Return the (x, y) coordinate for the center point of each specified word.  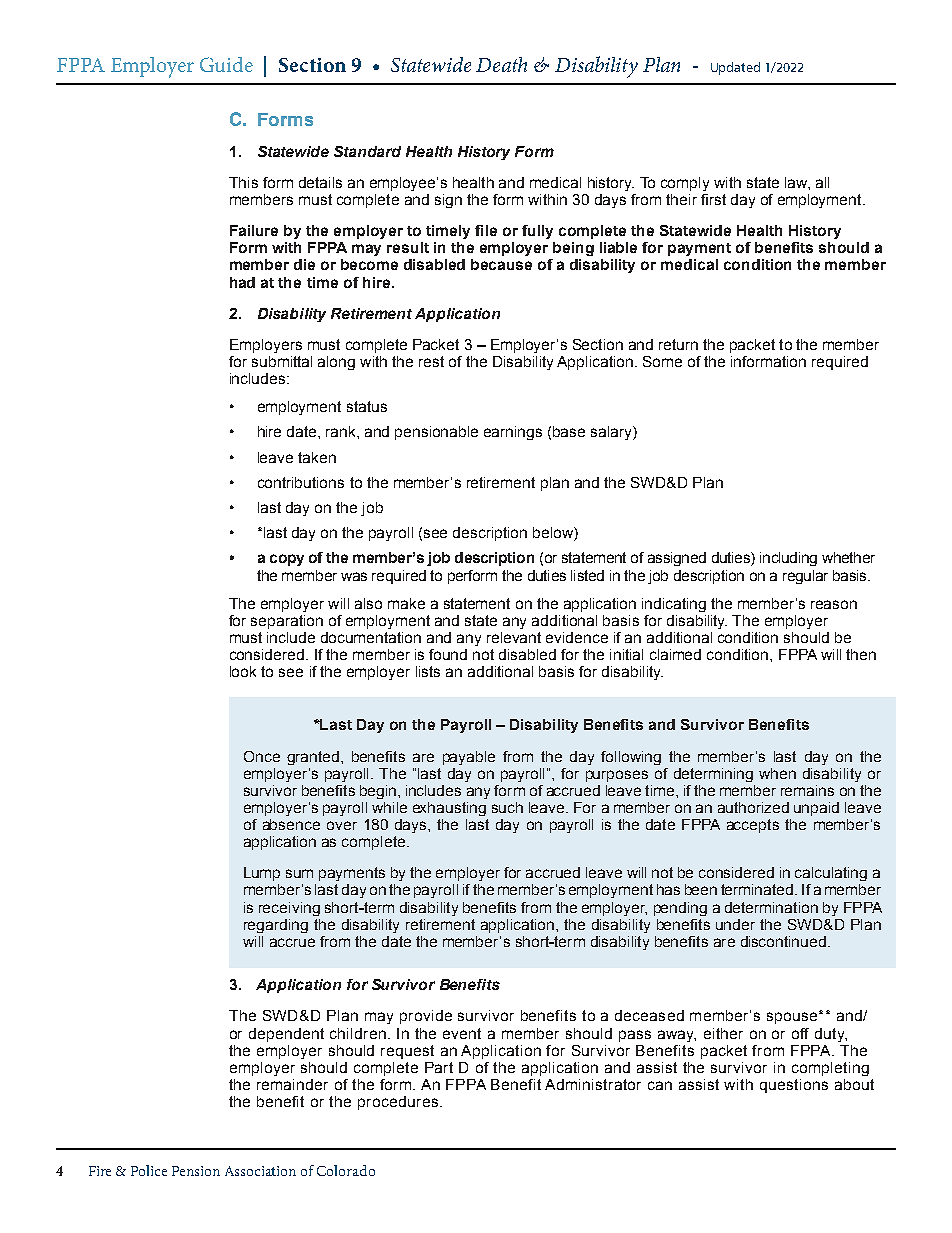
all (822, 182)
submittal (282, 361)
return (678, 344)
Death (501, 64)
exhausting (449, 809)
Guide (226, 64)
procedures (399, 1103)
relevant (514, 637)
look (243, 671)
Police (149, 1170)
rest (431, 361)
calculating (831, 874)
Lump (262, 874)
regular (805, 577)
